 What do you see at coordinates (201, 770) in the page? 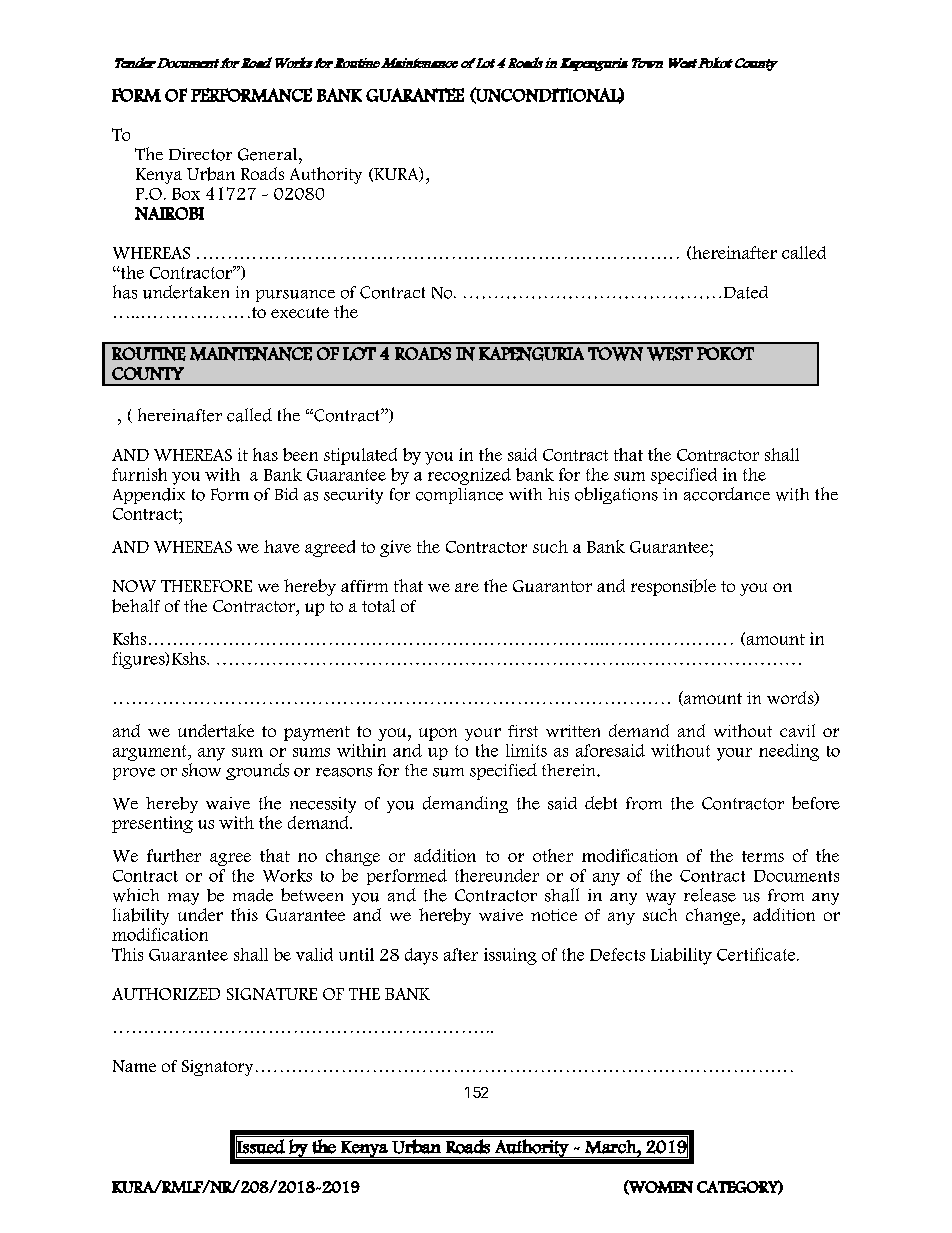
I see `show` at bounding box center [201, 770].
